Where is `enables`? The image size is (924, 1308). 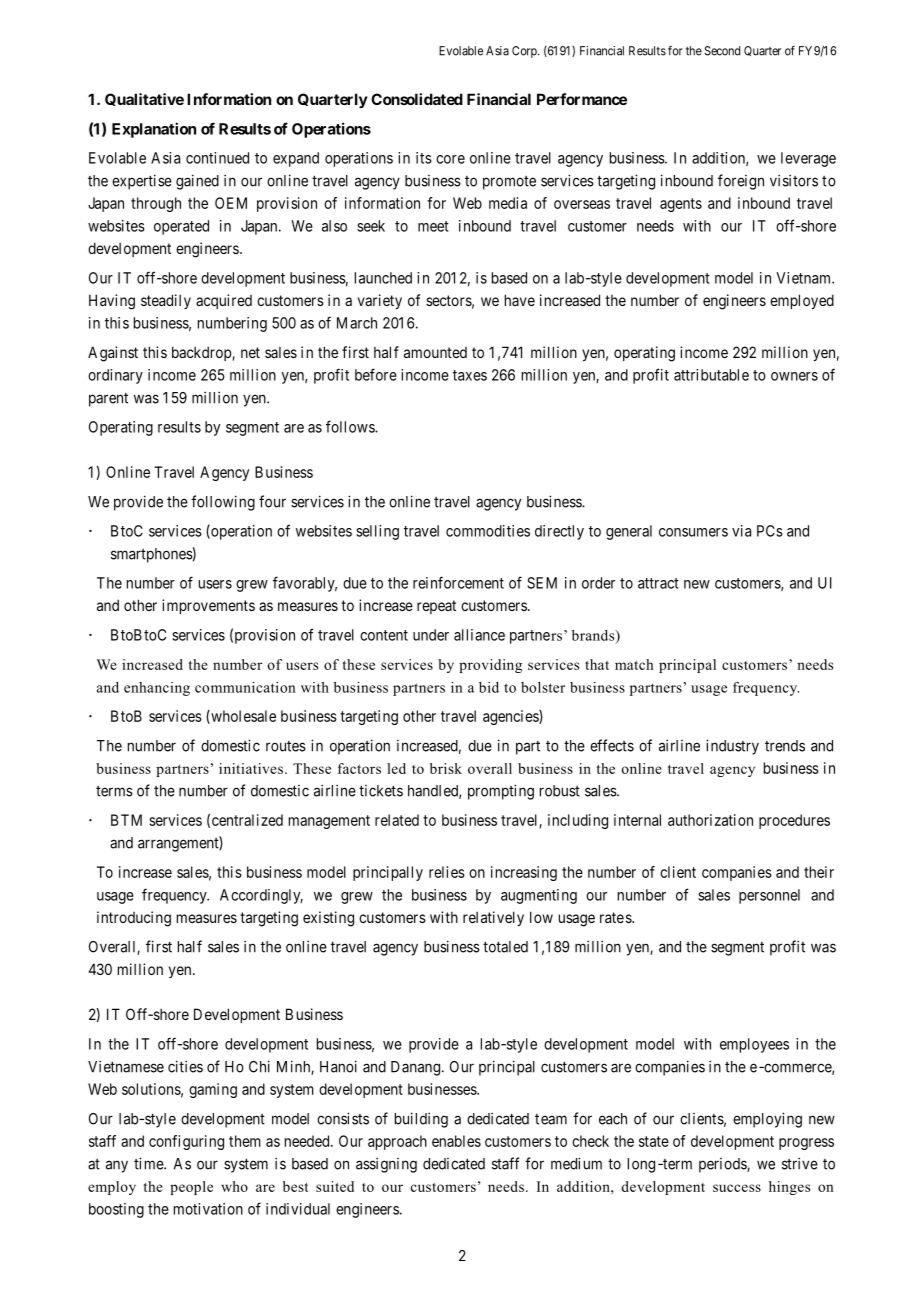
enables is located at coordinates (456, 1141).
